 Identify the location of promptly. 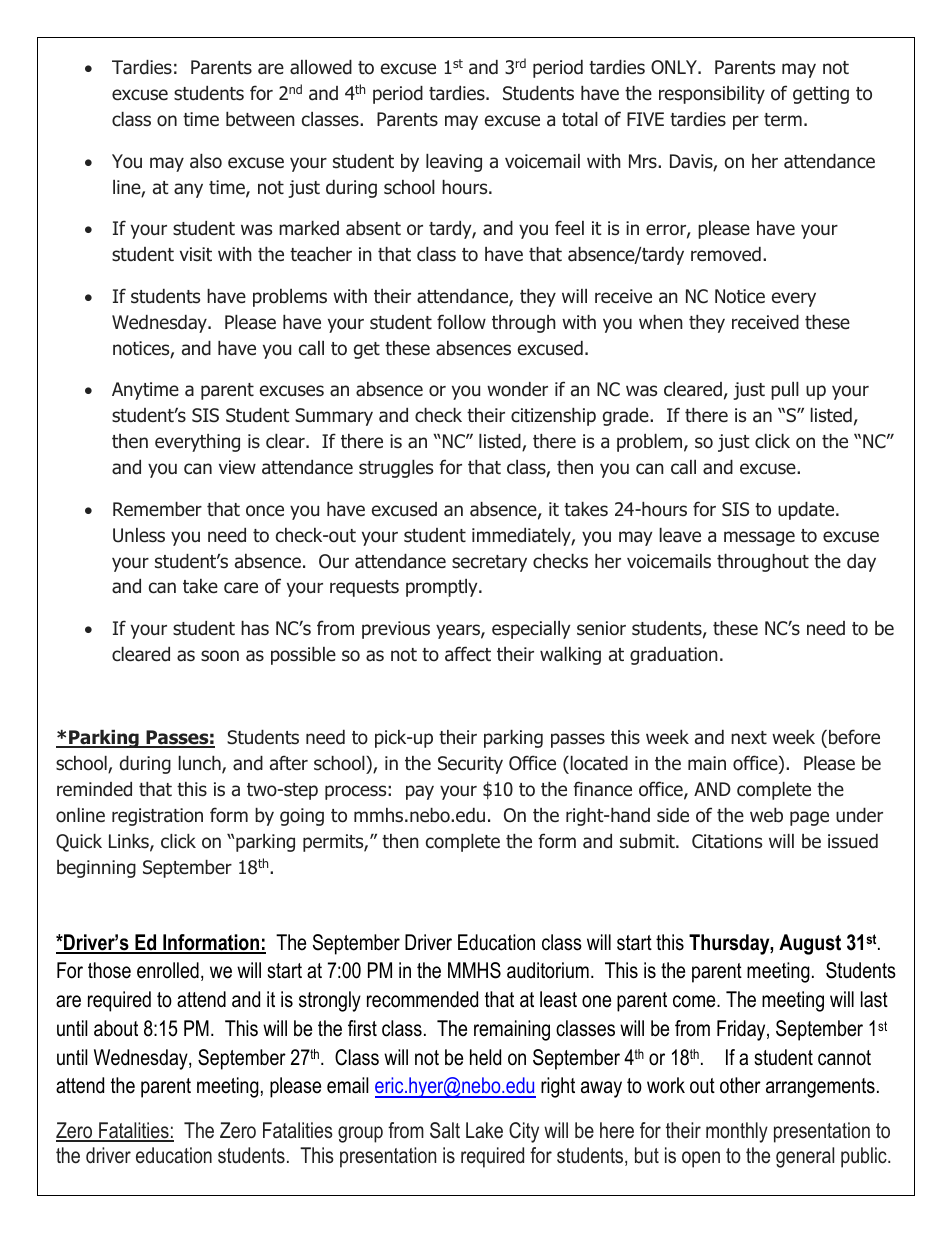
(443, 588).
